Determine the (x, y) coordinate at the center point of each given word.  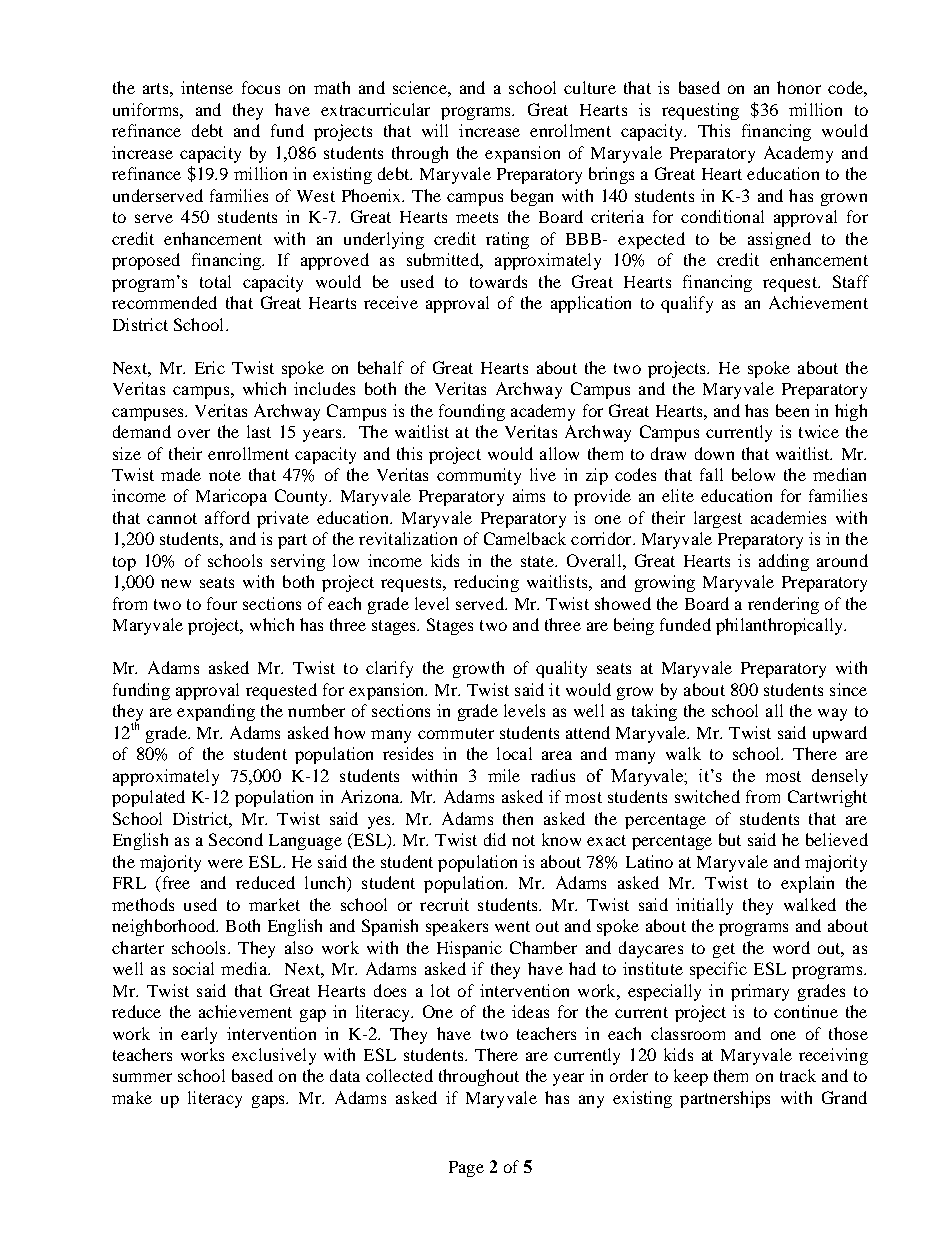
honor (799, 87)
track (798, 1075)
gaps (269, 1101)
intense (207, 87)
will (435, 130)
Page (466, 1169)
